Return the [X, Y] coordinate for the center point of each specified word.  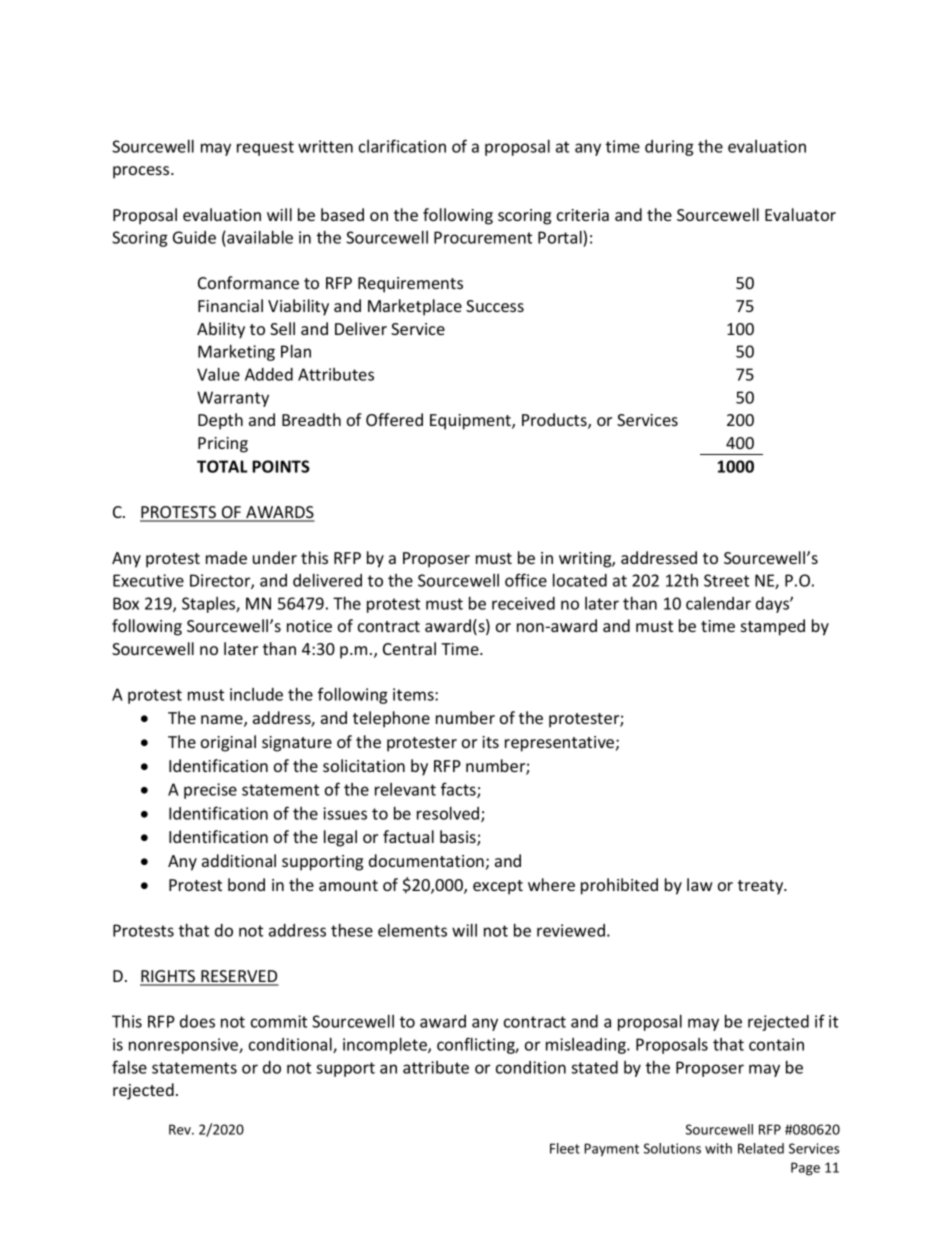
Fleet [565, 1148]
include [256, 694]
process [142, 172]
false [129, 1067]
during [669, 148]
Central [409, 648]
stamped [773, 627]
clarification [402, 146]
